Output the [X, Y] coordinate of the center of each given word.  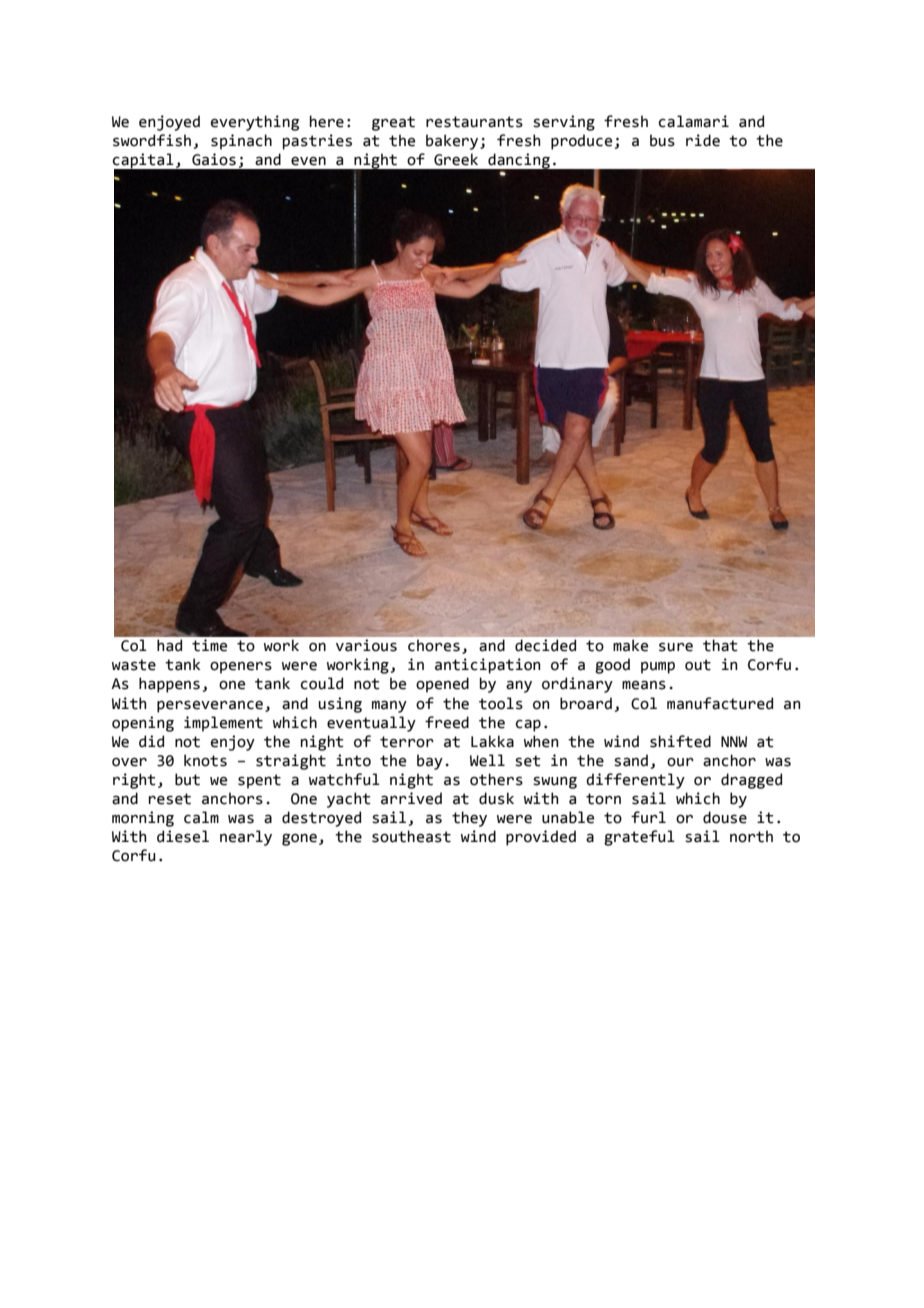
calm [201, 817]
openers [241, 667]
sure [676, 647]
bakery [453, 142]
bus [662, 140]
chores [434, 645]
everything [255, 123]
